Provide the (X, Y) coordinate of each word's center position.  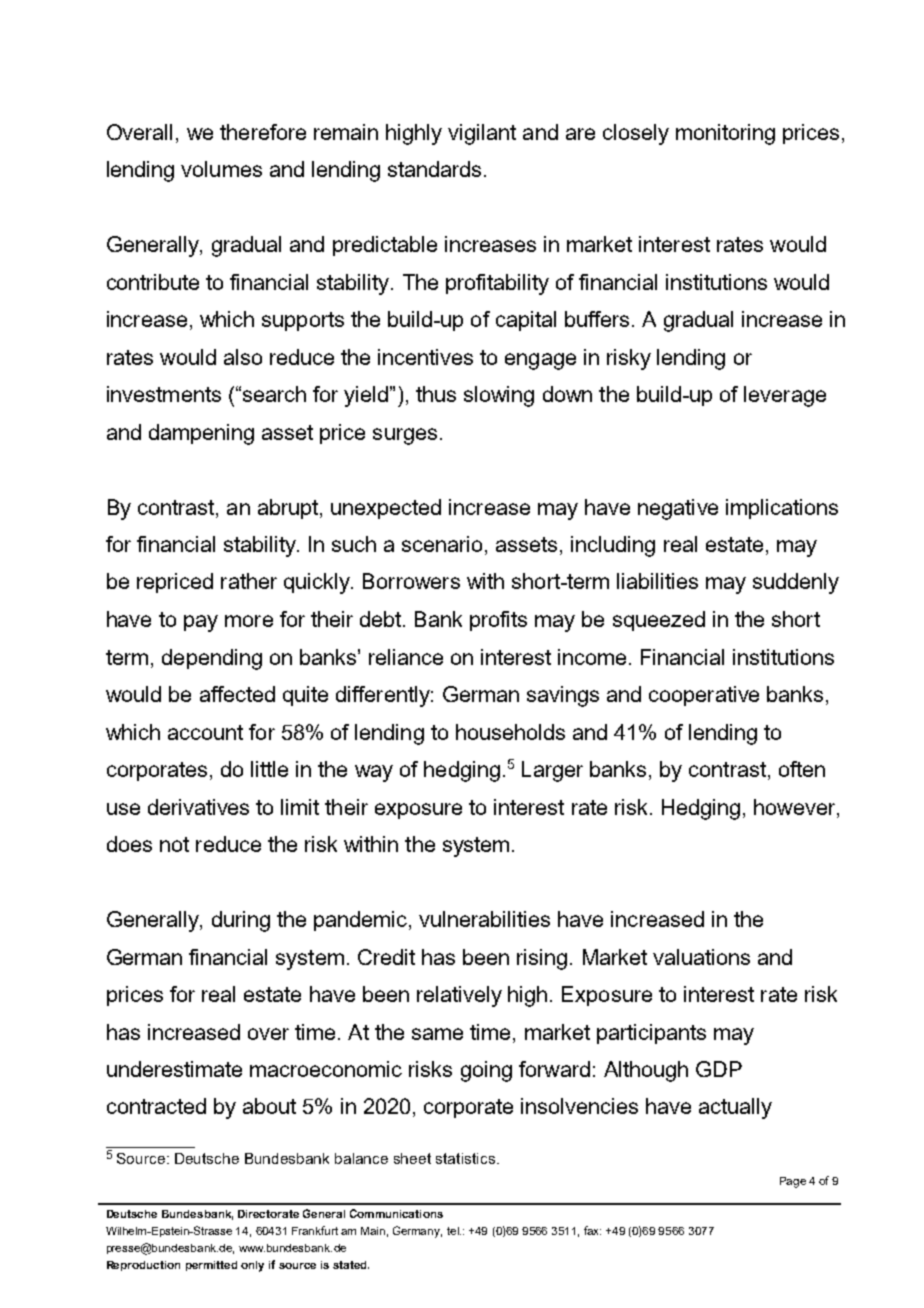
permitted (211, 1266)
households (510, 732)
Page (793, 1182)
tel (454, 1231)
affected (237, 694)
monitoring (725, 134)
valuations (701, 957)
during (241, 921)
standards (434, 169)
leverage (785, 396)
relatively (459, 996)
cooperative (704, 696)
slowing (499, 396)
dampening (201, 434)
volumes (221, 169)
